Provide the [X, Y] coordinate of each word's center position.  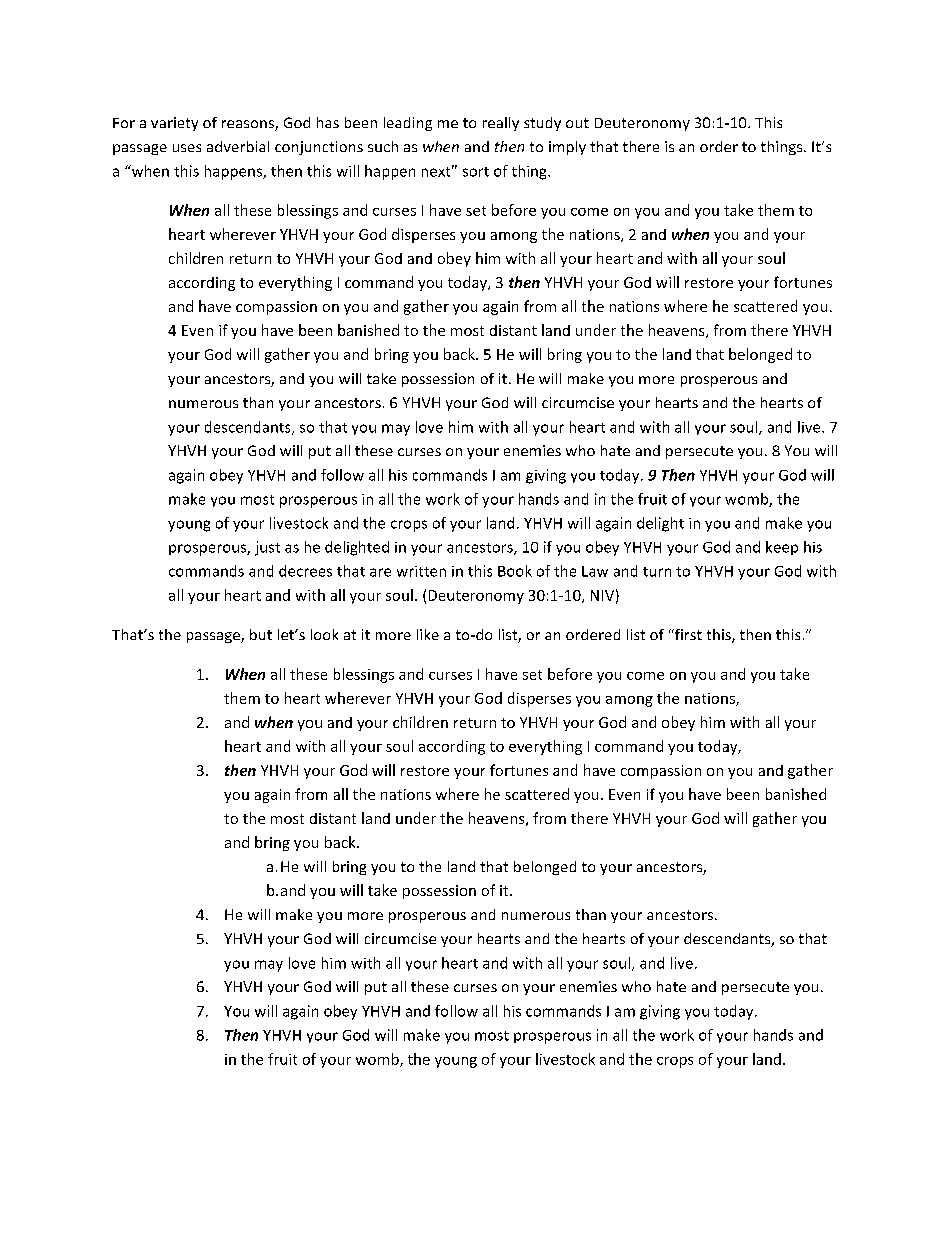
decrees [305, 571]
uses [187, 148]
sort [476, 172]
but [261, 634]
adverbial [238, 146]
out [577, 123]
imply [567, 148]
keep [782, 548]
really [501, 124]
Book [515, 571]
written [421, 571]
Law [595, 571]
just [267, 548]
